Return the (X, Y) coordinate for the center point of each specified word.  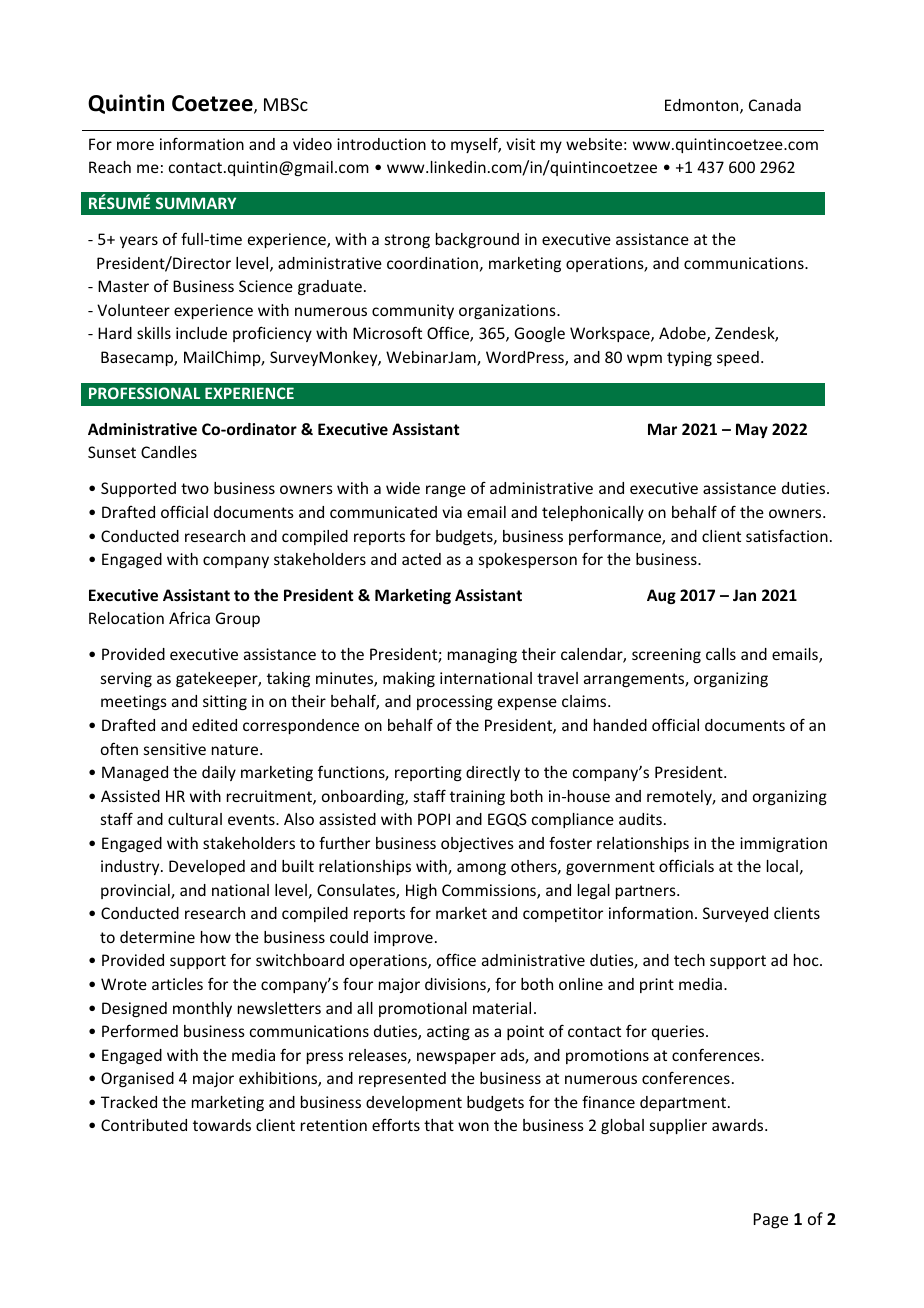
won (473, 1126)
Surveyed (735, 914)
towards (222, 1125)
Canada (775, 105)
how (216, 937)
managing (482, 655)
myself (476, 145)
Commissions (490, 891)
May (752, 430)
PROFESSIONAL (144, 393)
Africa (189, 617)
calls (721, 654)
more (135, 145)
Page (771, 1221)
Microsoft (387, 332)
